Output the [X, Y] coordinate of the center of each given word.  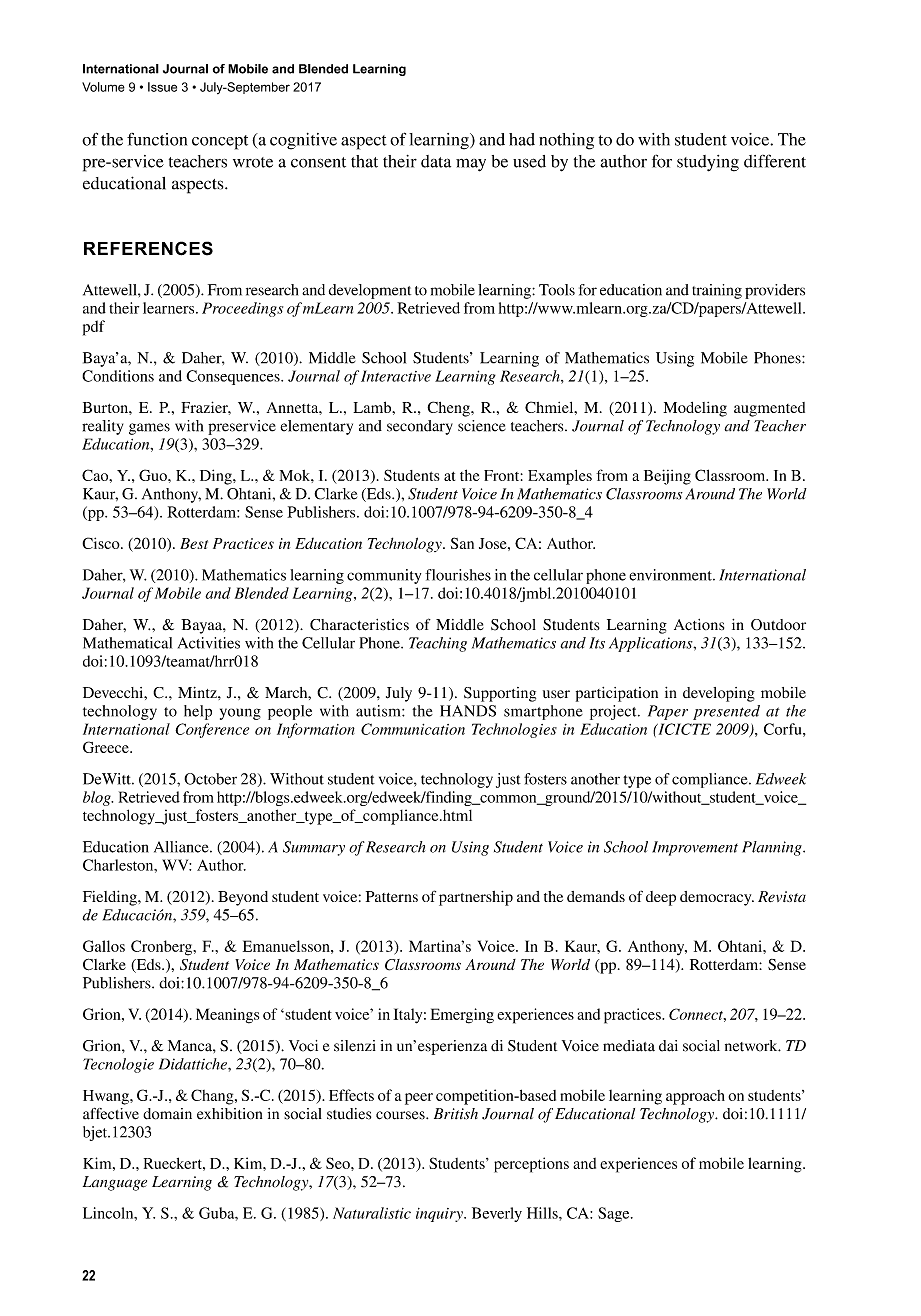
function [157, 139]
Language [115, 1183]
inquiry [440, 1215]
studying [708, 163]
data [436, 161]
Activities [209, 643]
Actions [699, 625]
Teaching [438, 644]
